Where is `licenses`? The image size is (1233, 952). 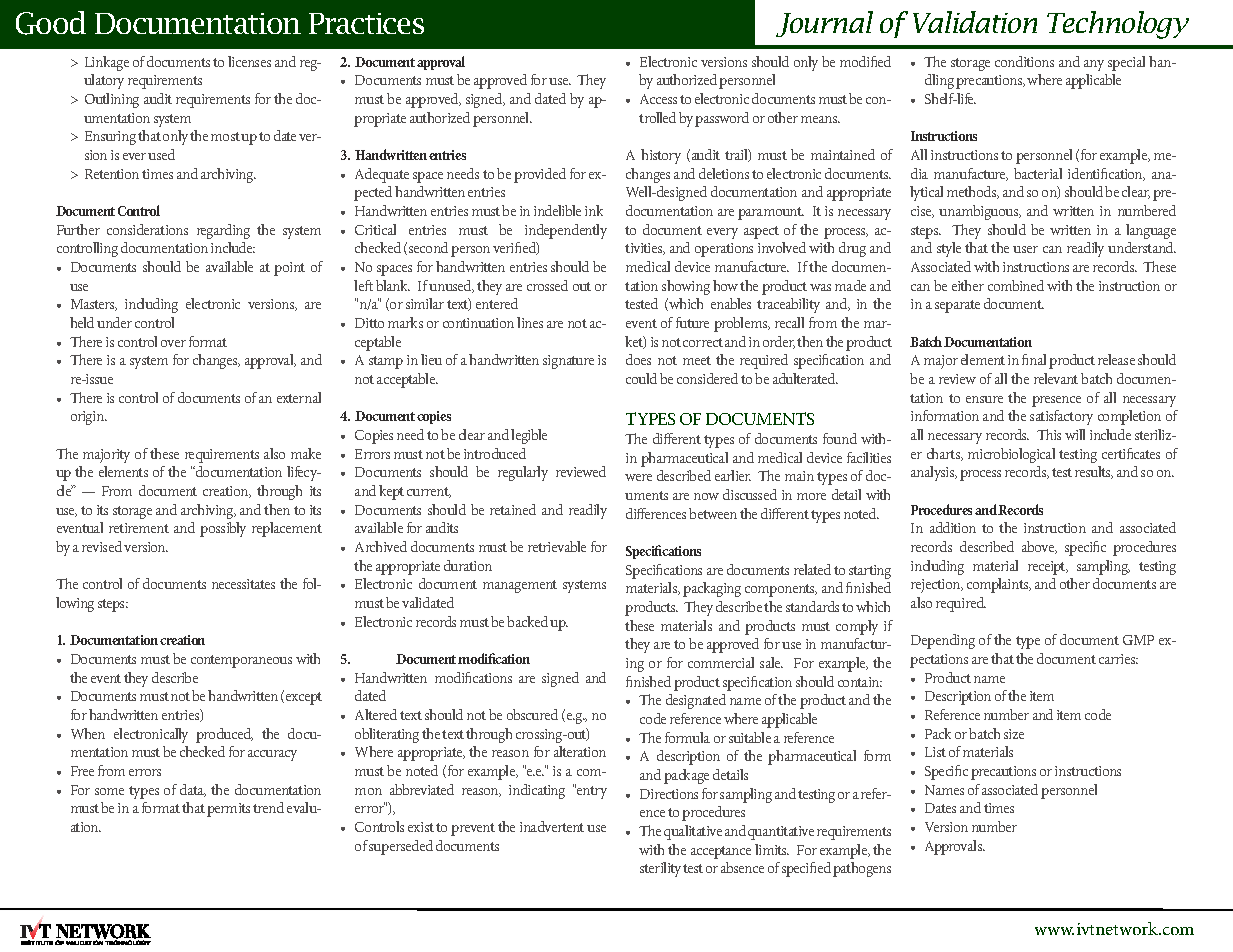
licenses is located at coordinates (249, 61).
